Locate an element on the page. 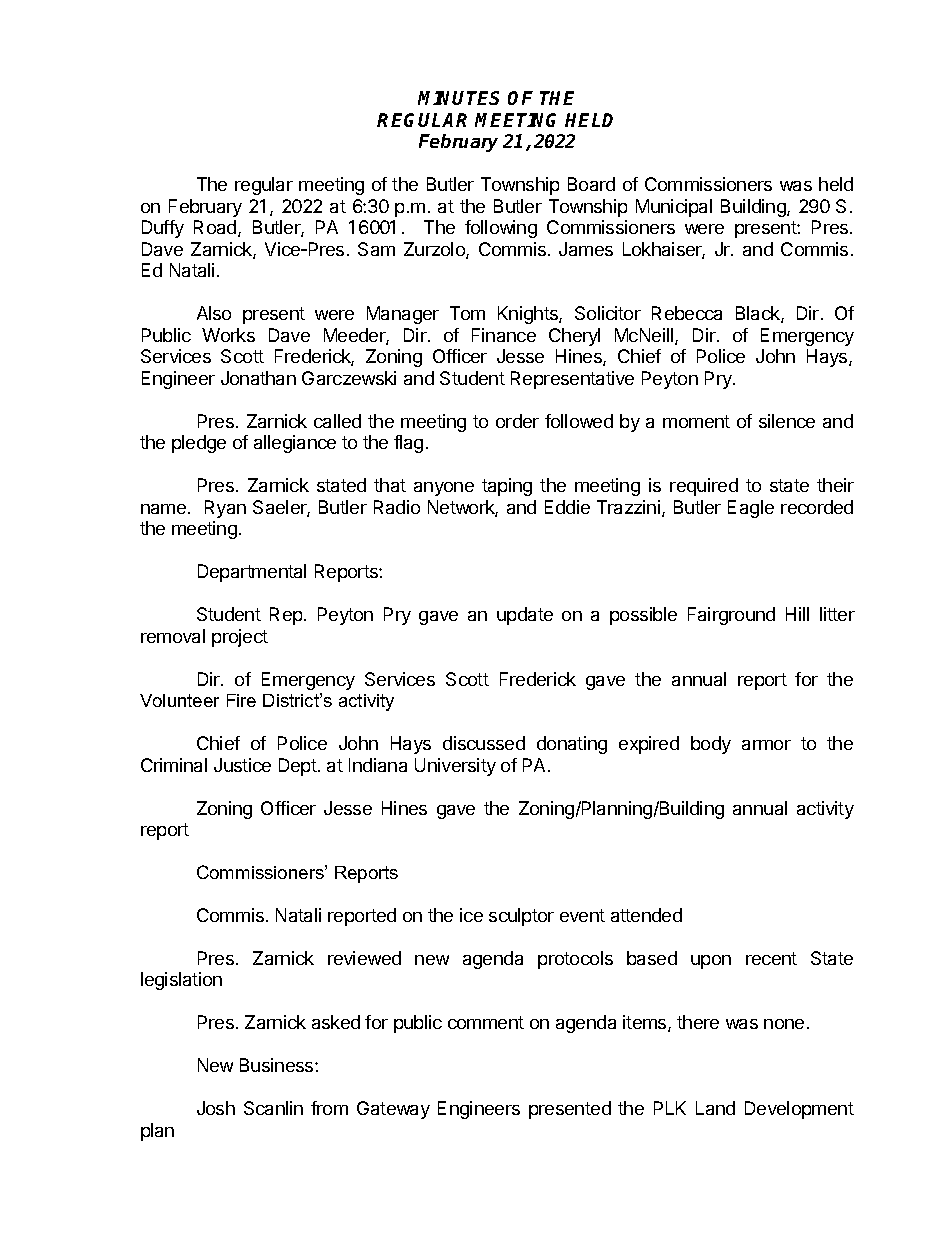 Image resolution: width=952 pixels, height=1233 pixels. Business is located at coordinates (278, 1065).
